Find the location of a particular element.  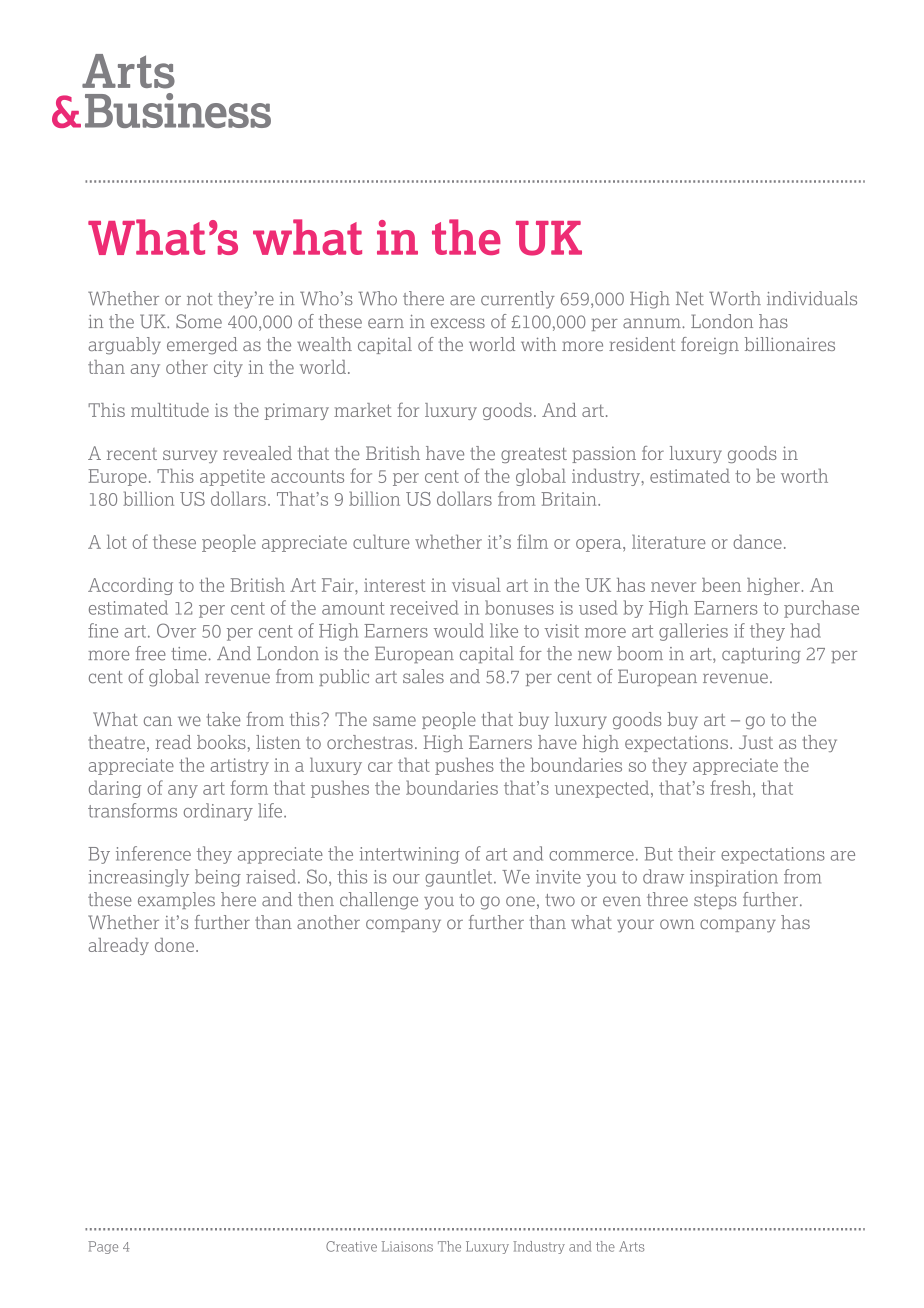

artistry is located at coordinates (240, 766).
